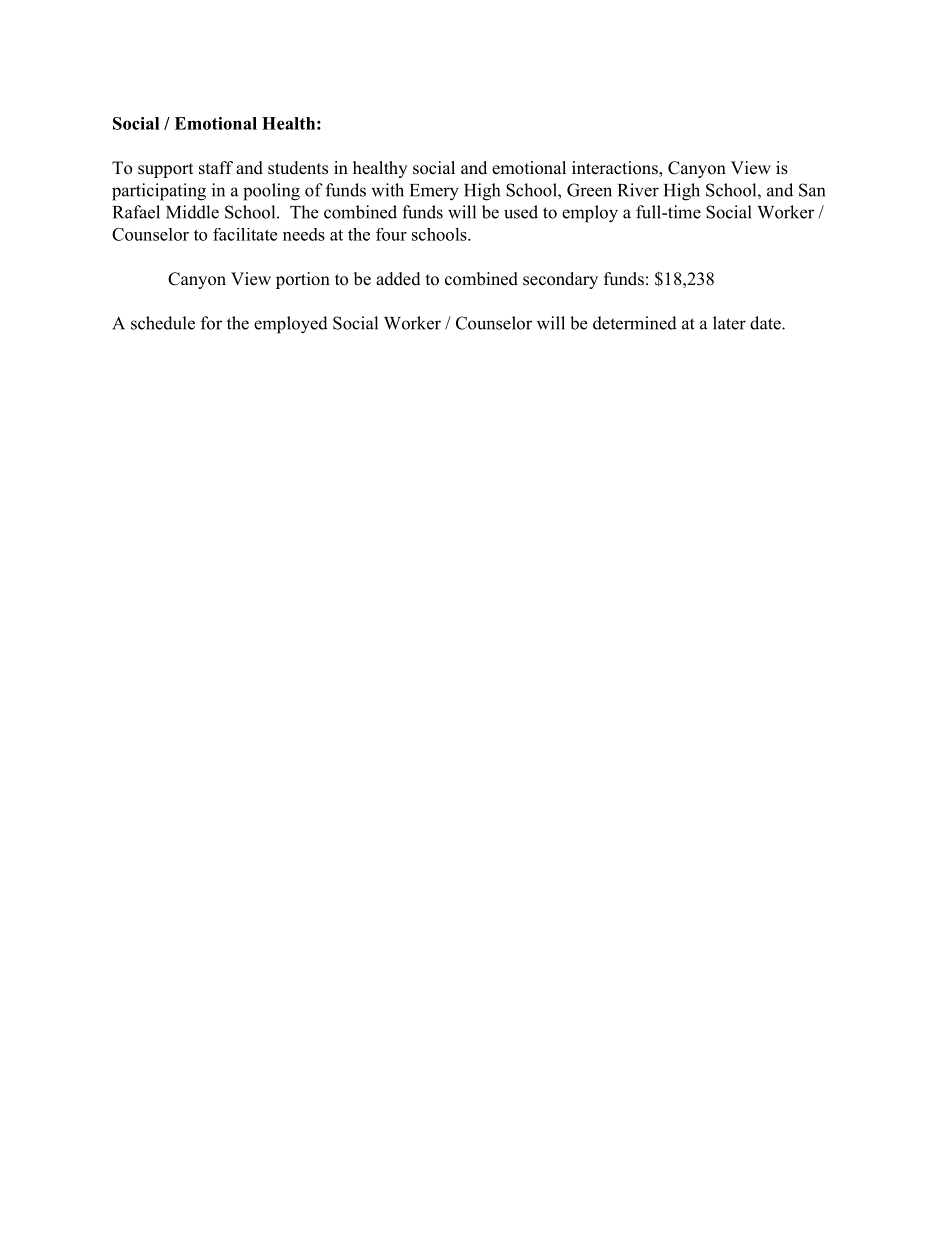 The image size is (952, 1233). Describe the element at coordinates (560, 280) in the screenshot. I see `secondary` at that location.
